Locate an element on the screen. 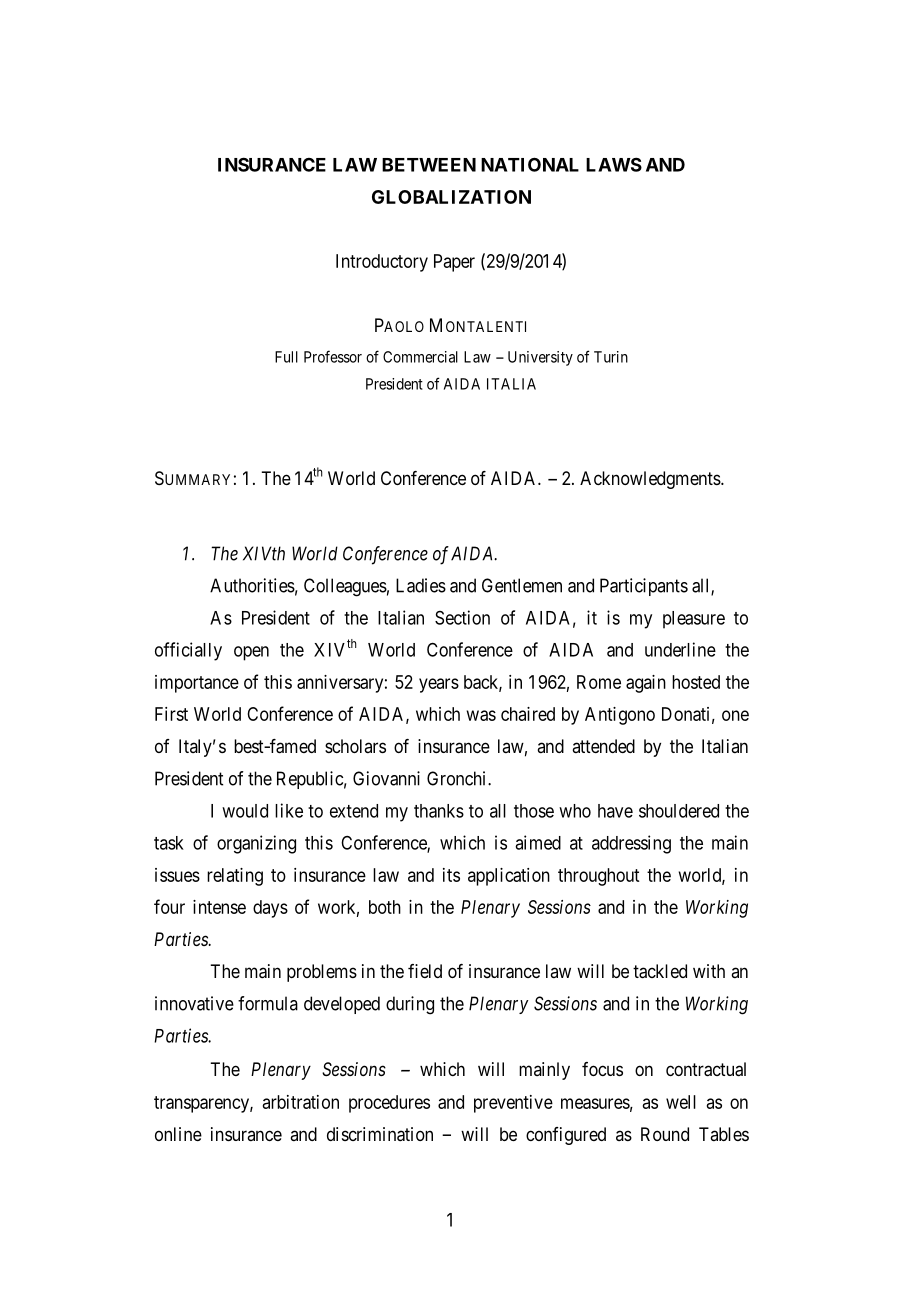  thanks is located at coordinates (439, 811).
